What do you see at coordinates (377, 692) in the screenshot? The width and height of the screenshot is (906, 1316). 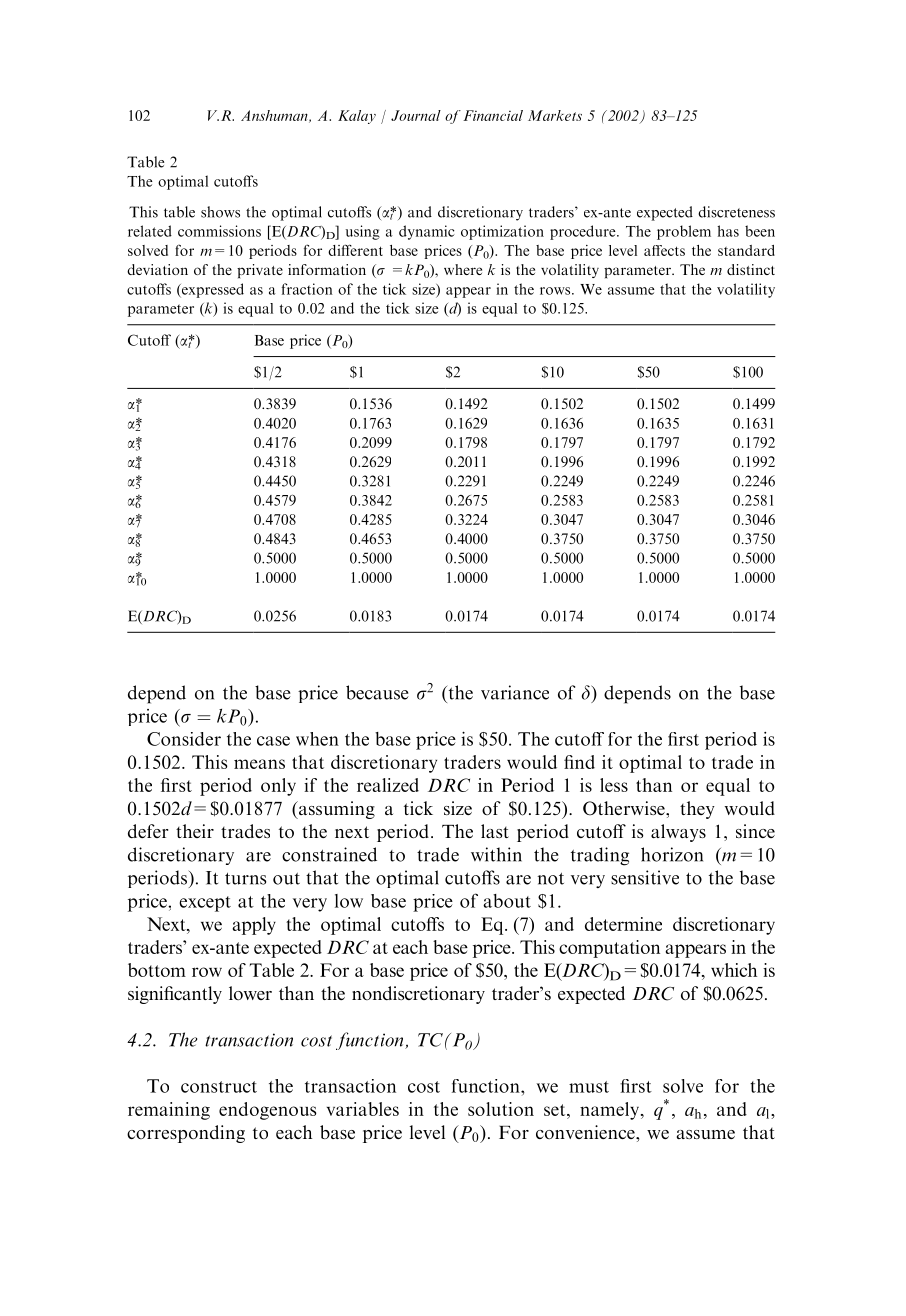 I see `because` at bounding box center [377, 692].
